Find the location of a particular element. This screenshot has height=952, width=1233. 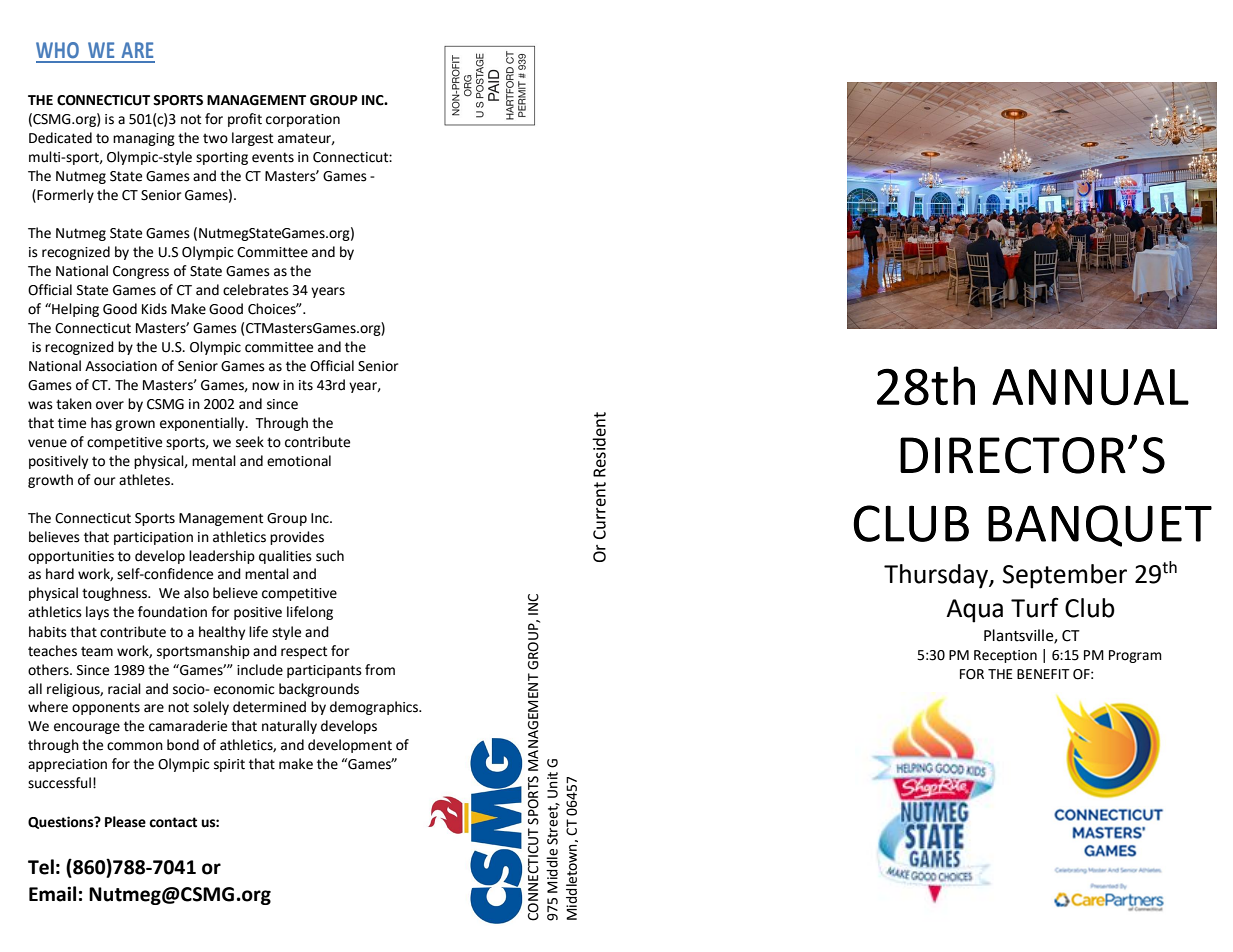

foundation is located at coordinates (172, 612).
